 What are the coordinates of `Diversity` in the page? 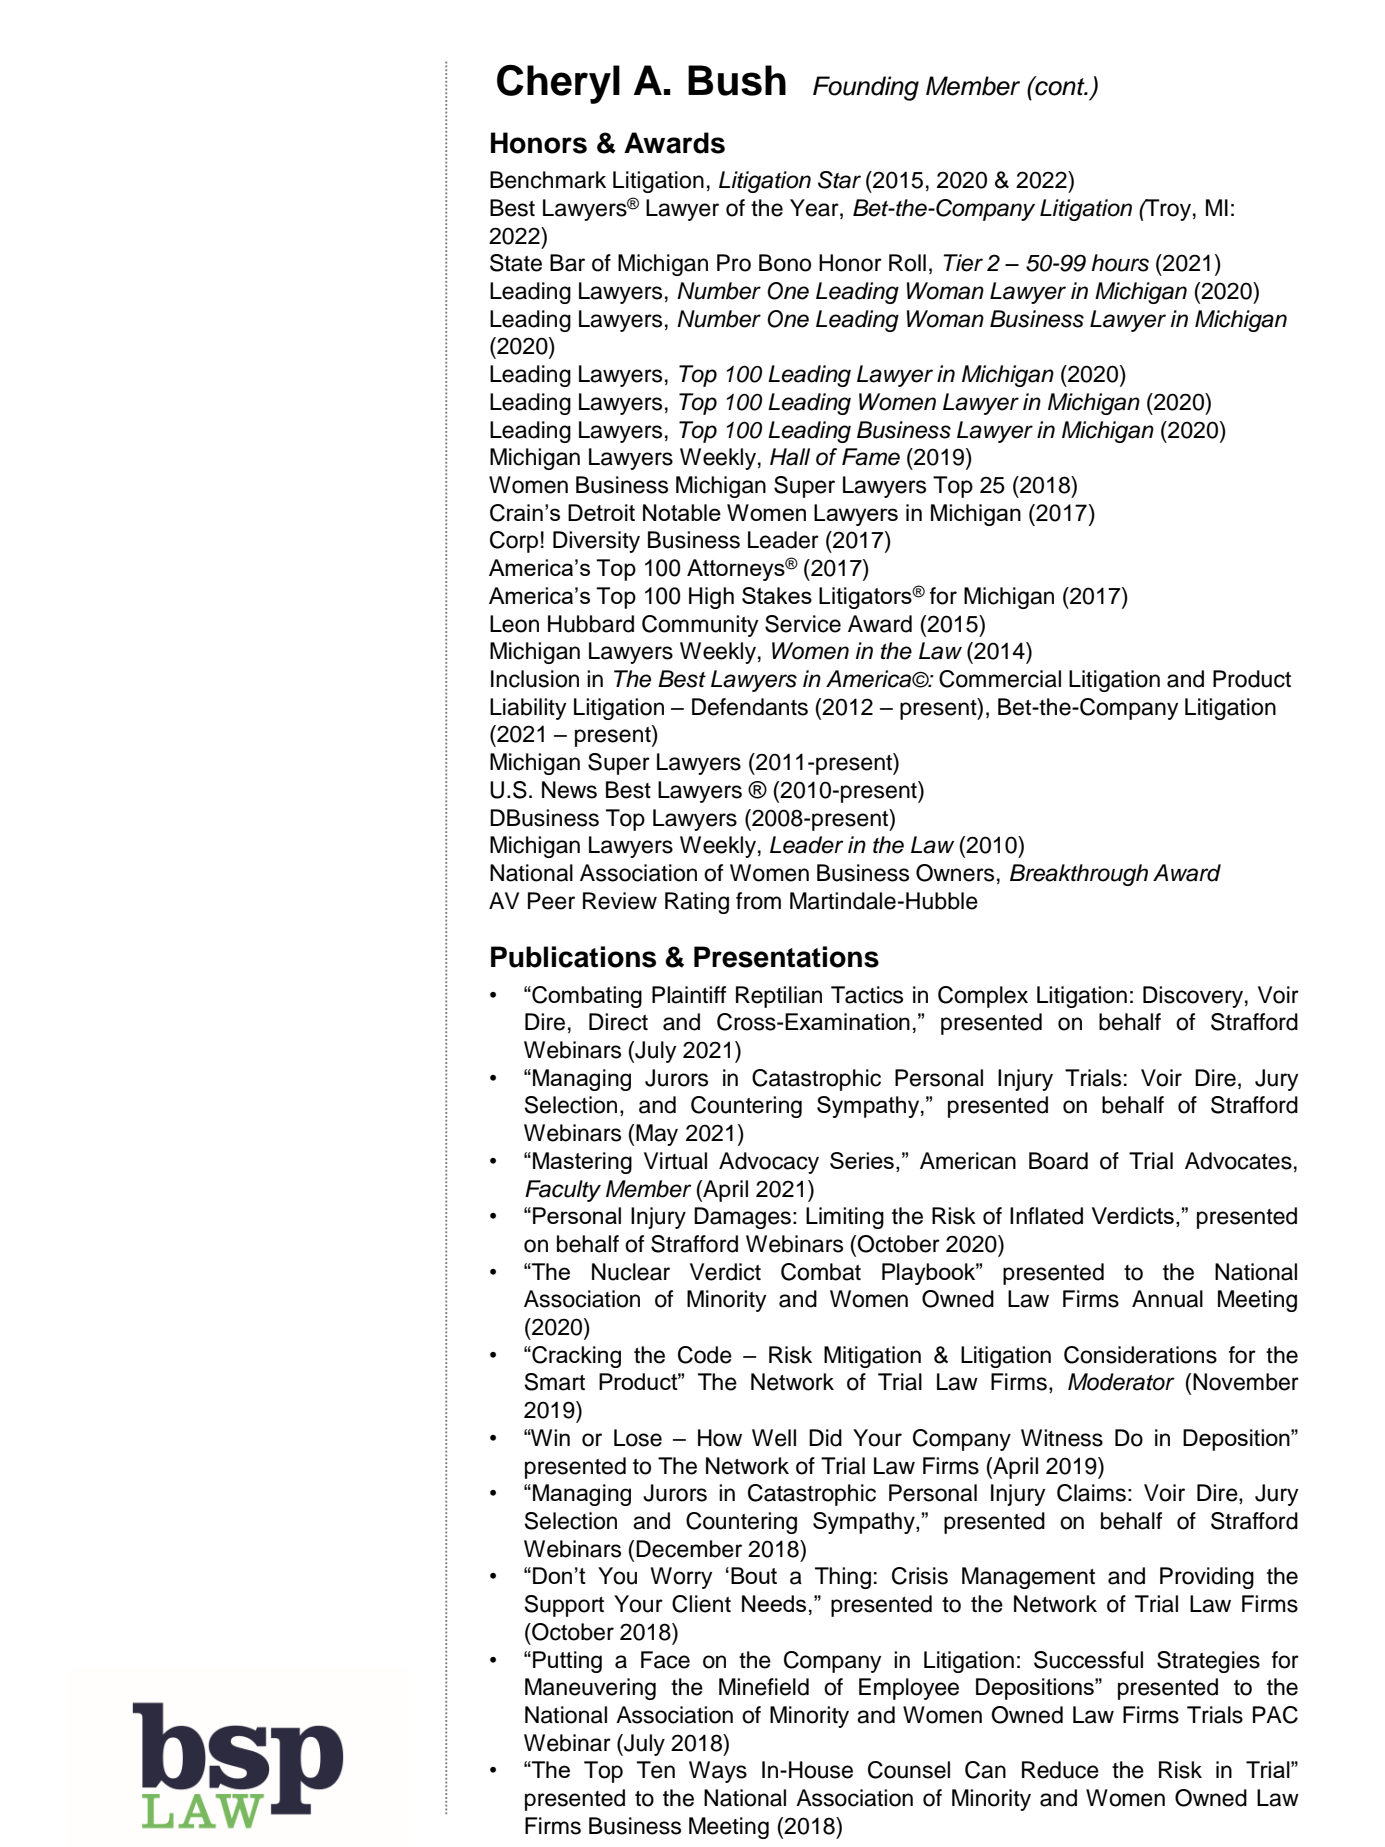 It's located at (596, 542).
